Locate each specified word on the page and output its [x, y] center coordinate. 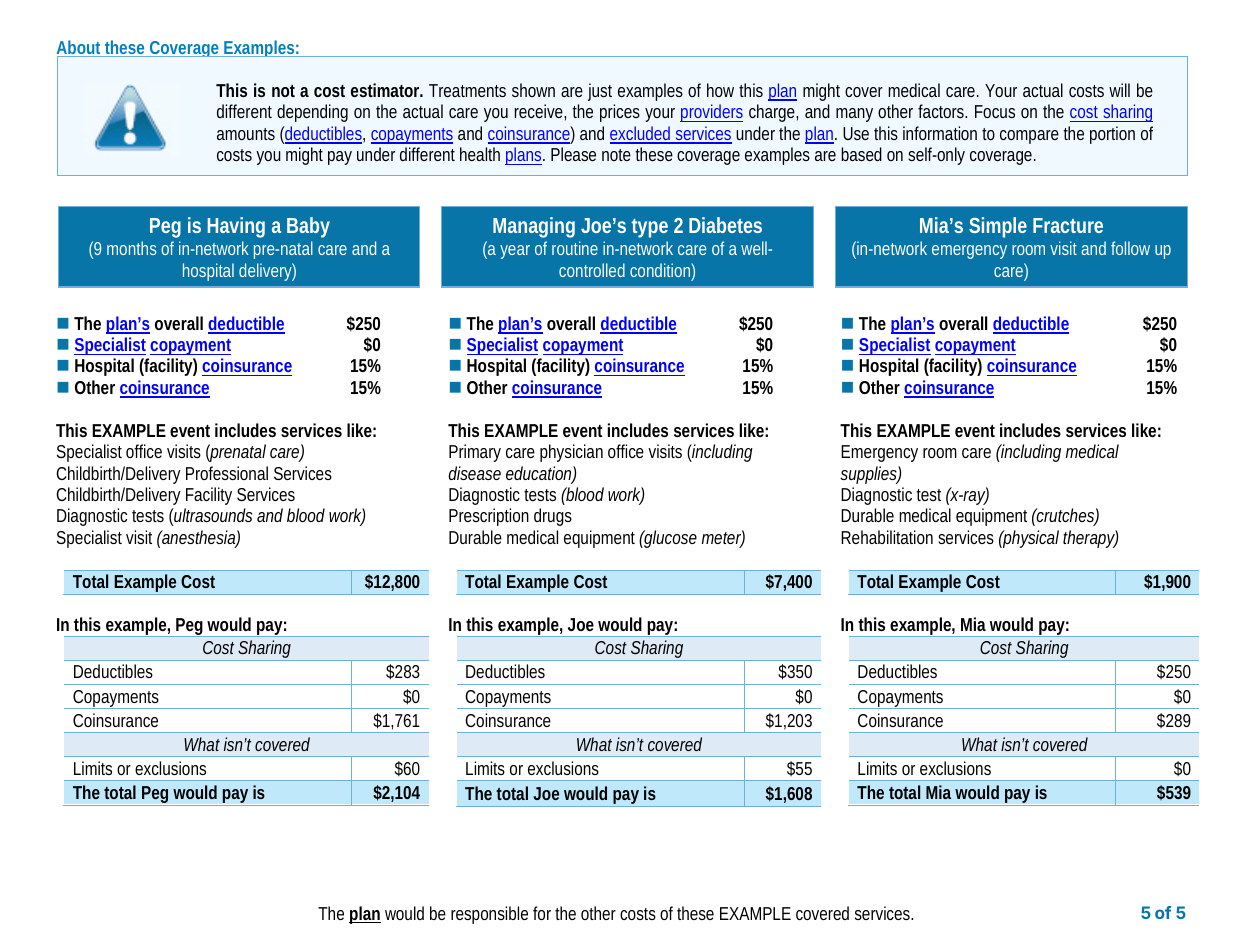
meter [723, 538]
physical [1030, 539]
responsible [489, 915]
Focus [995, 111]
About [81, 48]
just [600, 92]
